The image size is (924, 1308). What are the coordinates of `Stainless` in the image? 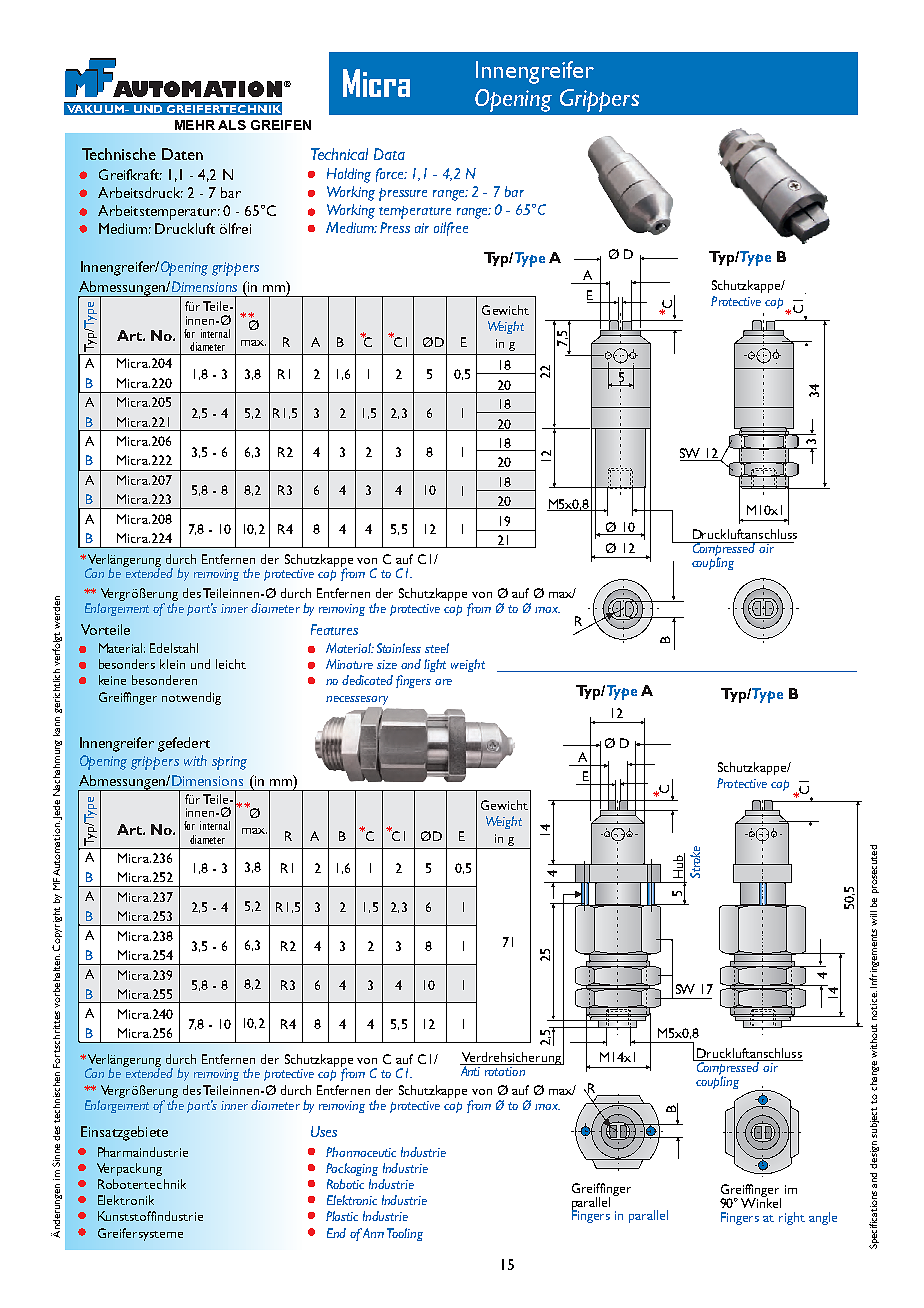 It's located at (399, 648).
